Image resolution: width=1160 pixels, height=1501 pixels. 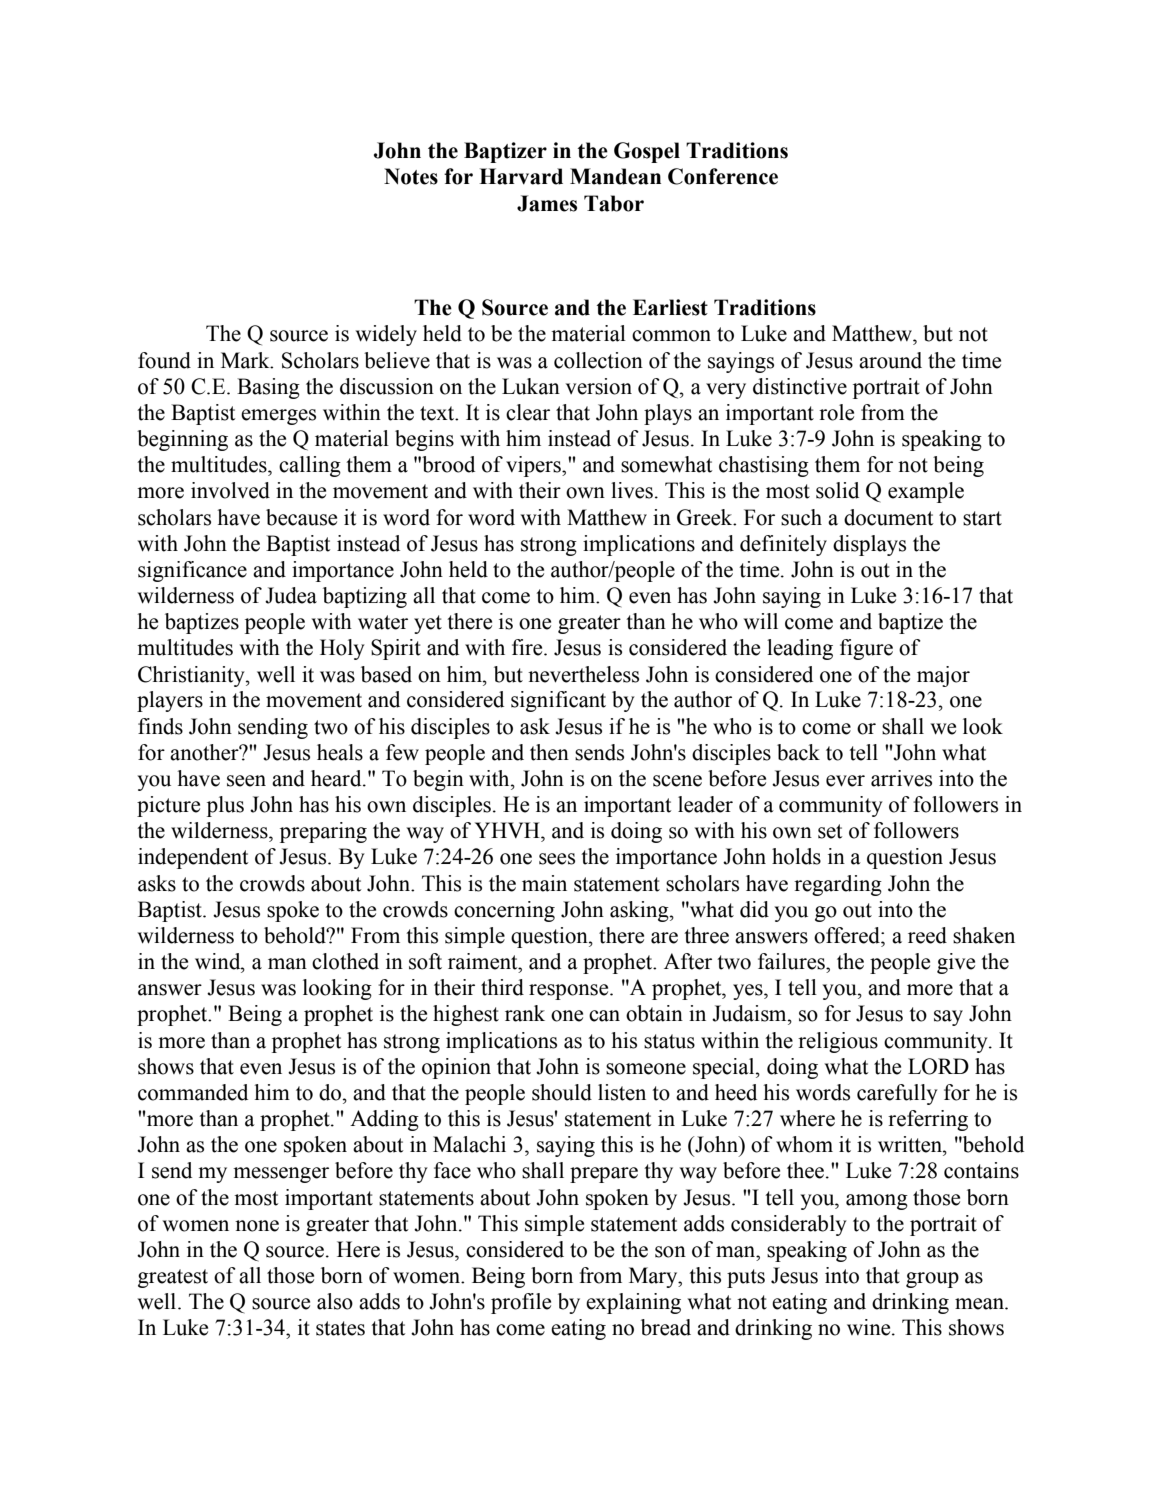 I want to click on profile, so click(x=521, y=1303).
